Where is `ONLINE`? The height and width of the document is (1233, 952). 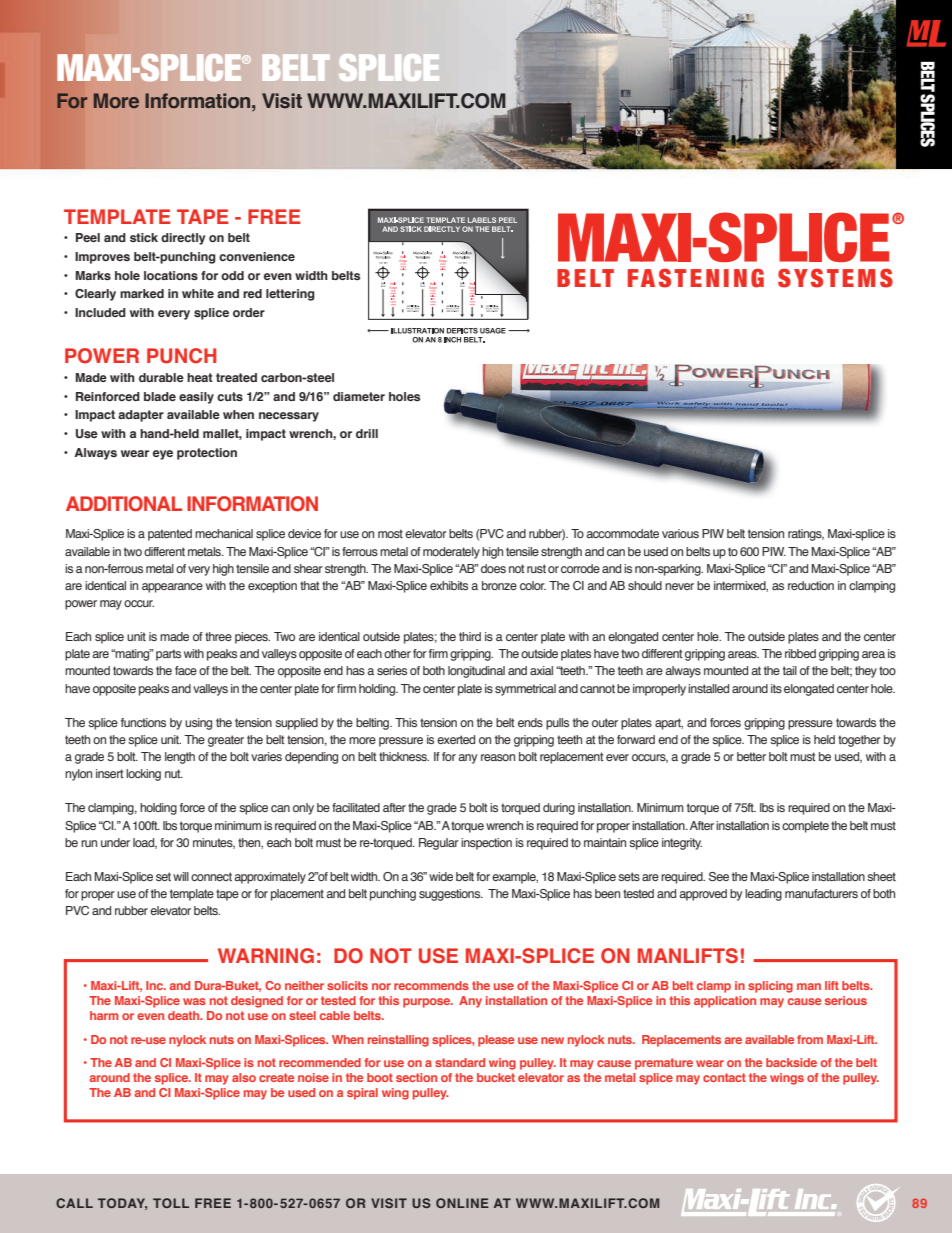 ONLINE is located at coordinates (462, 1203).
